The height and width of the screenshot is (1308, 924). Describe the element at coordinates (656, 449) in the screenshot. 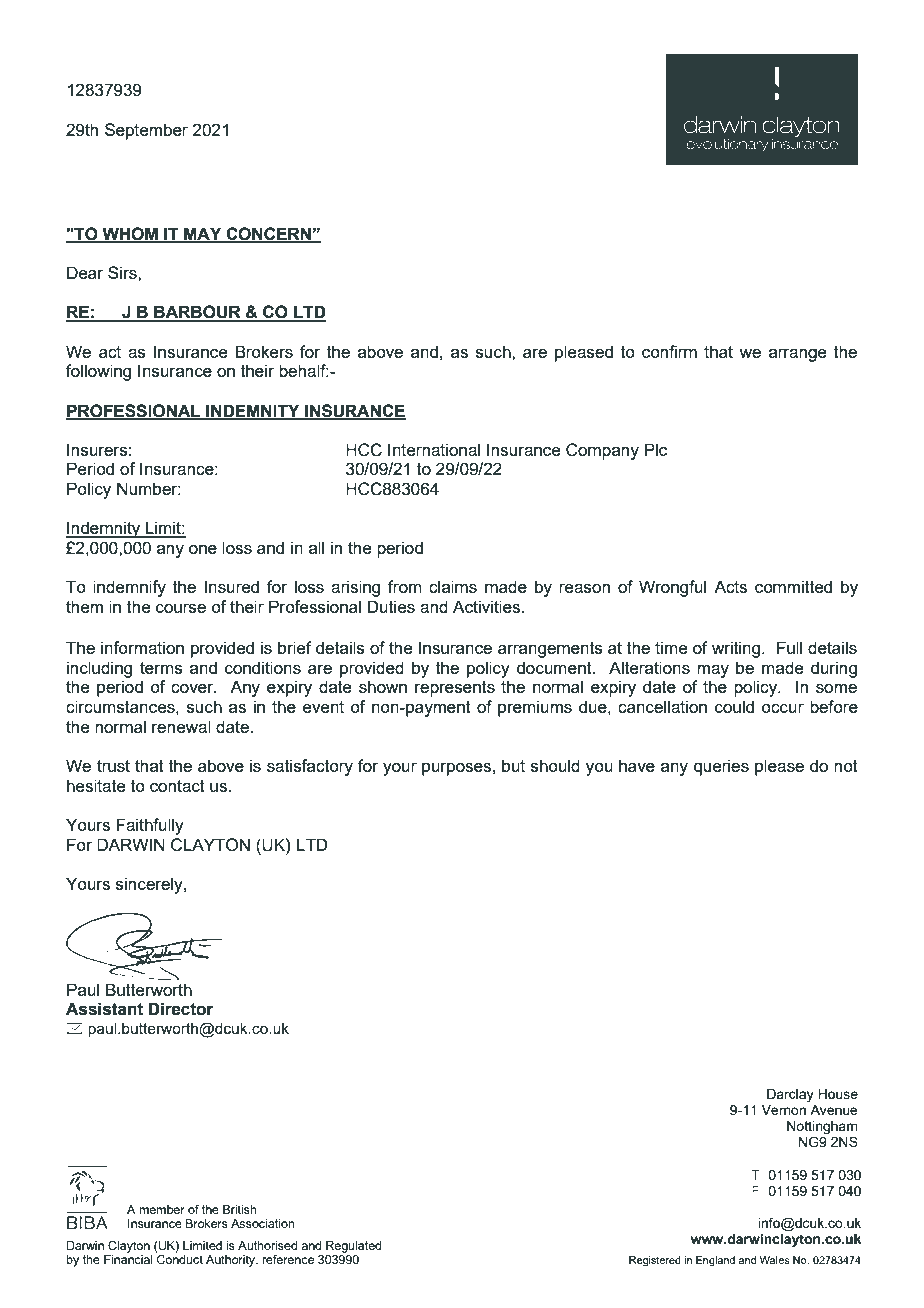

I see `Plc` at that location.
